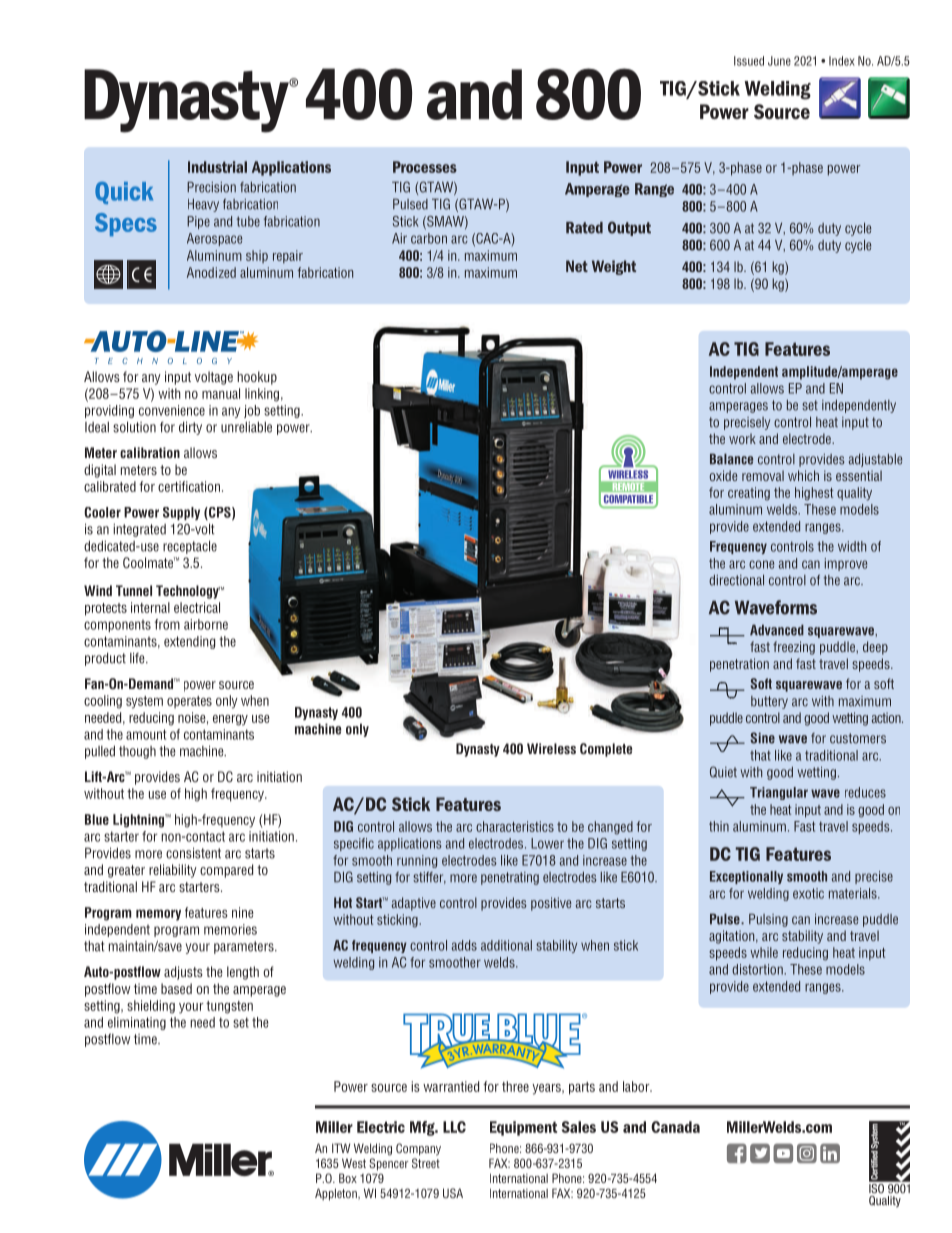  What do you see at coordinates (523, 1128) in the document?
I see `Equipment` at bounding box center [523, 1128].
